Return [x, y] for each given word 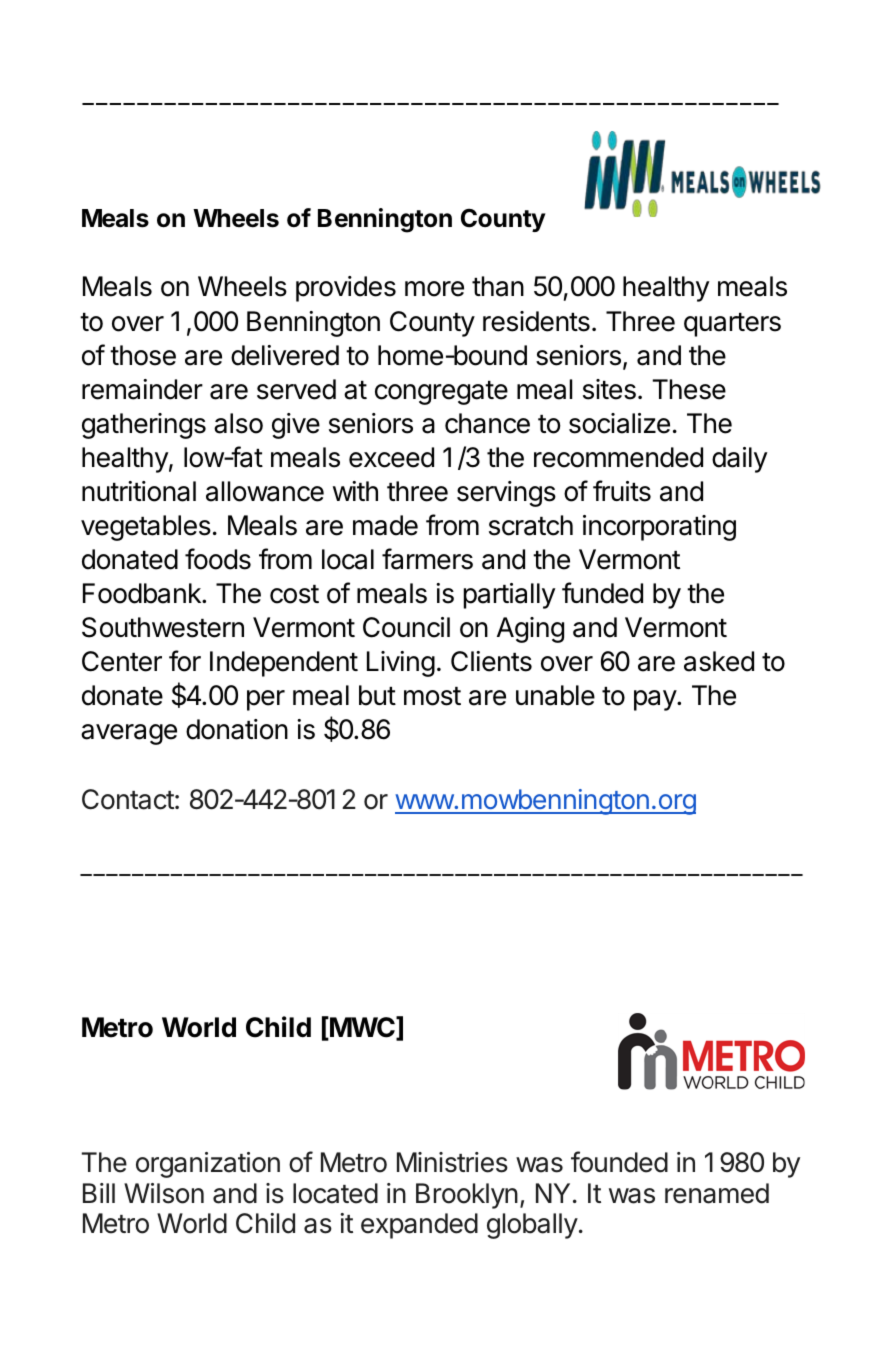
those [143, 355]
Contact [128, 799]
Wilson [164, 1193]
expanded [419, 1226]
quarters [732, 325]
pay [656, 700]
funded [602, 593]
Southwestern [163, 627]
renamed [717, 1193]
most [432, 696]
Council [406, 627]
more [434, 289]
